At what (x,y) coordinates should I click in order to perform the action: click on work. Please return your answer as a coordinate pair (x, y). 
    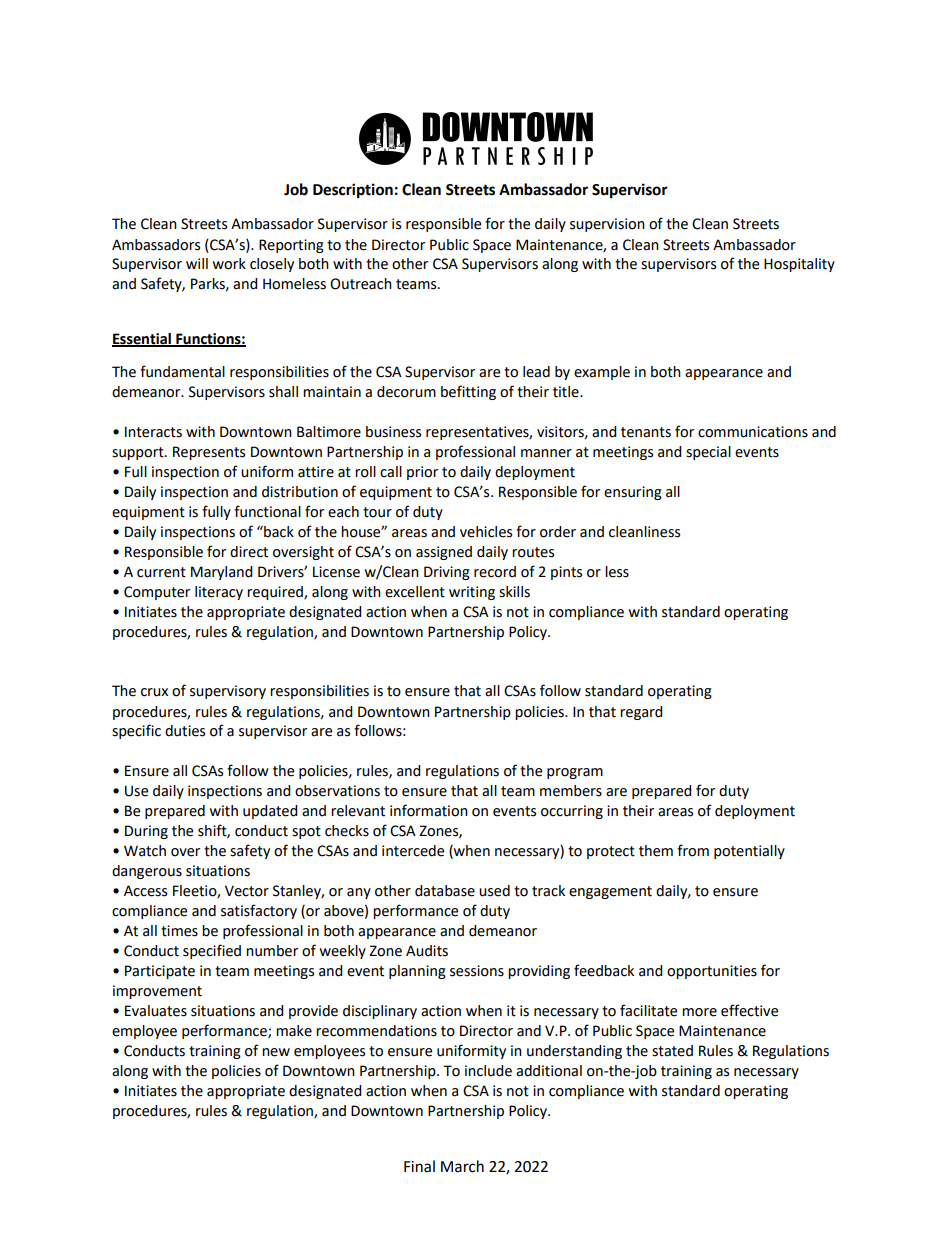
    Looking at the image, I should click on (229, 264).
